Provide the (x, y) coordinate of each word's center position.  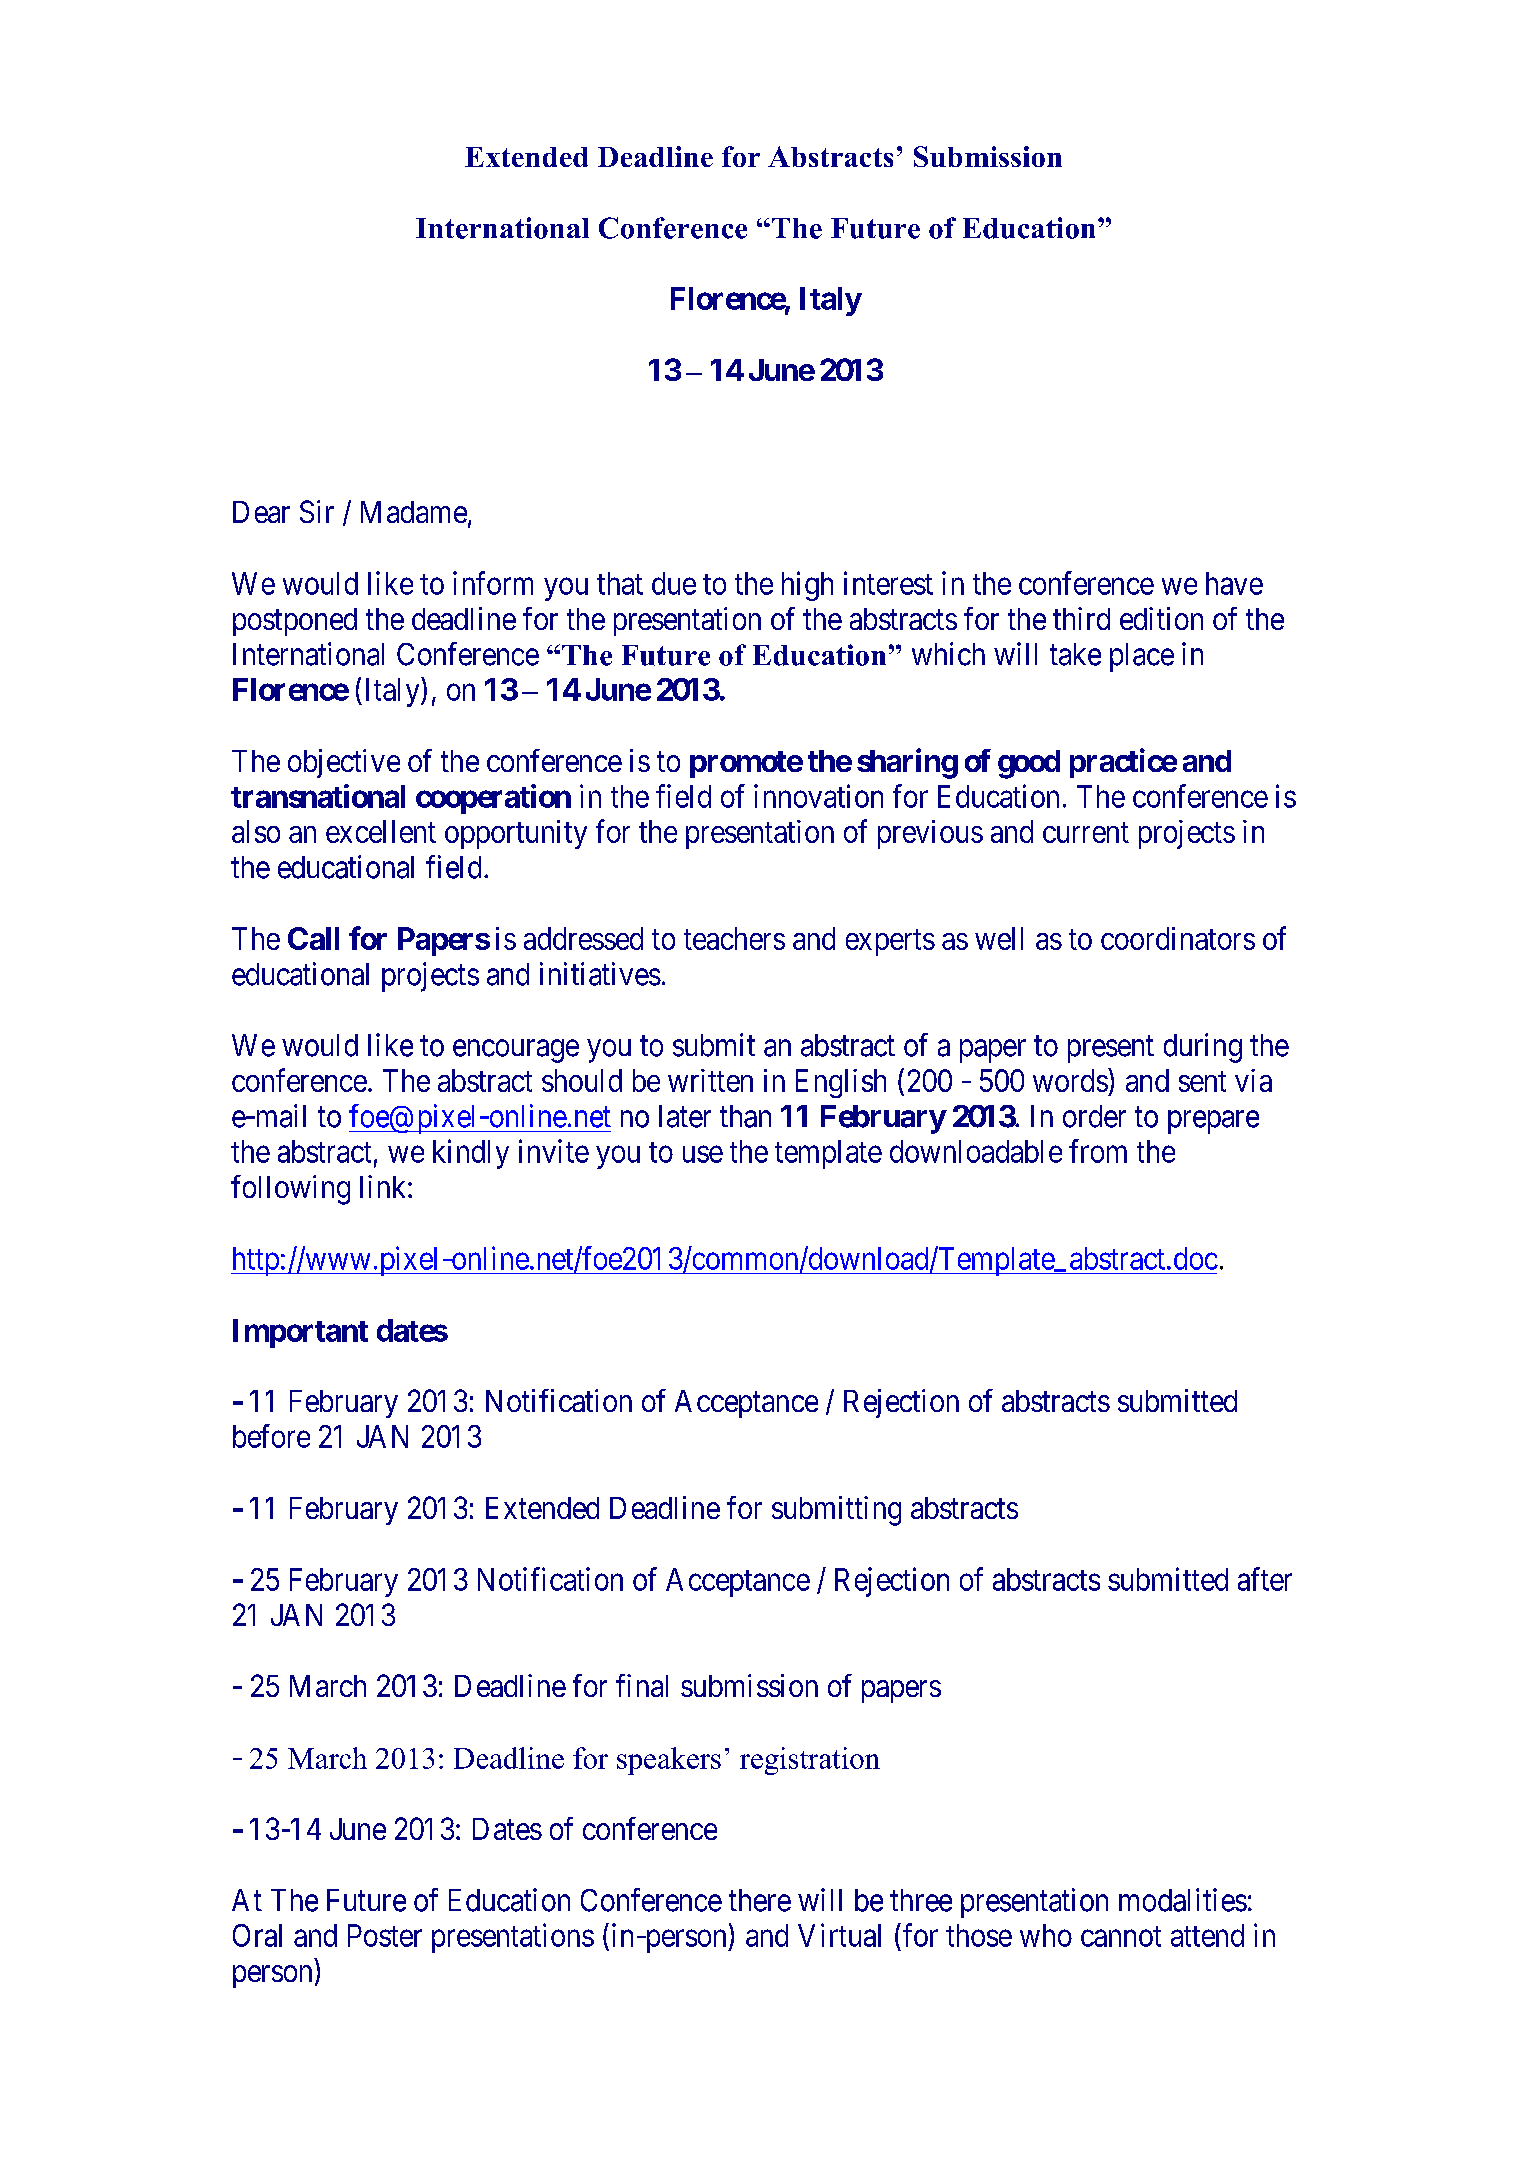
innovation (818, 796)
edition (1161, 618)
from (1098, 1151)
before (271, 1436)
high (807, 586)
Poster (385, 1935)
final (642, 1685)
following (290, 1190)
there (760, 1900)
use (703, 1154)
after (1265, 1579)
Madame (414, 512)
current (1086, 833)
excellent (381, 831)
